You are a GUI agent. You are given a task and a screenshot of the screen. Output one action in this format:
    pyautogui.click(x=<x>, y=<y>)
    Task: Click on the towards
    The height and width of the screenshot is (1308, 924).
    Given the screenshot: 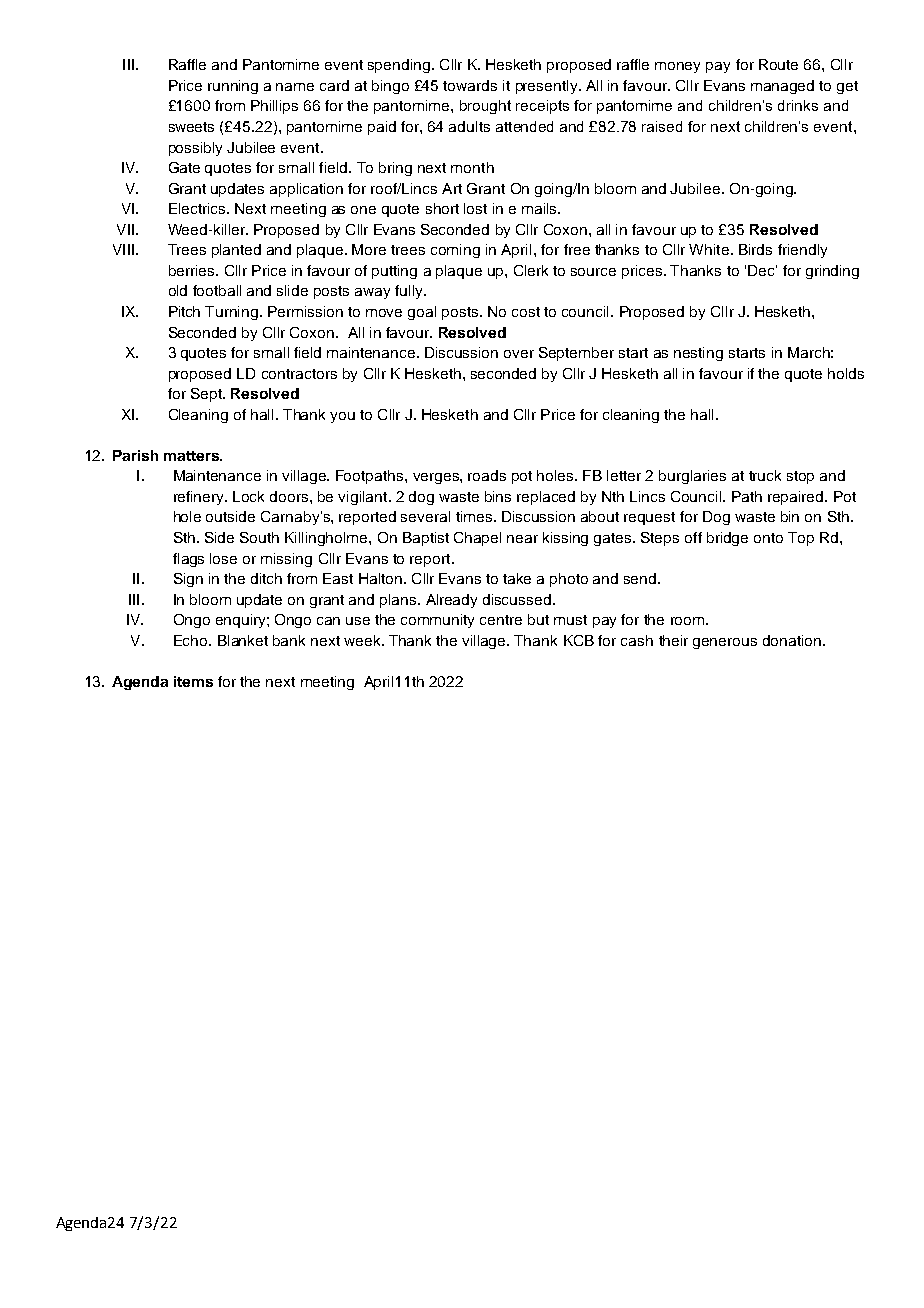 What is the action you would take?
    pyautogui.click(x=470, y=85)
